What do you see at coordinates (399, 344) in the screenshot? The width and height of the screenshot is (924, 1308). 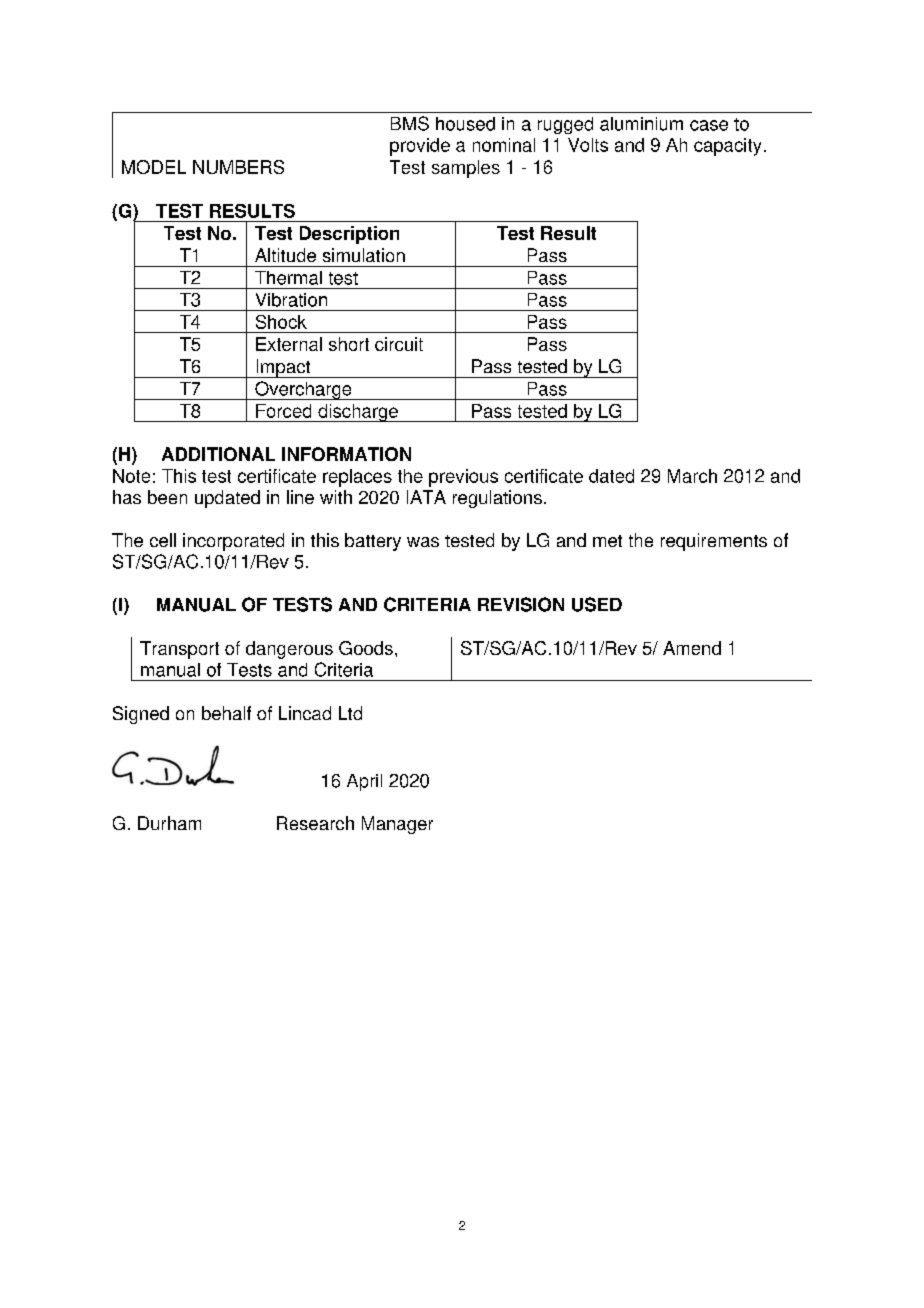 I see `circuit` at bounding box center [399, 344].
